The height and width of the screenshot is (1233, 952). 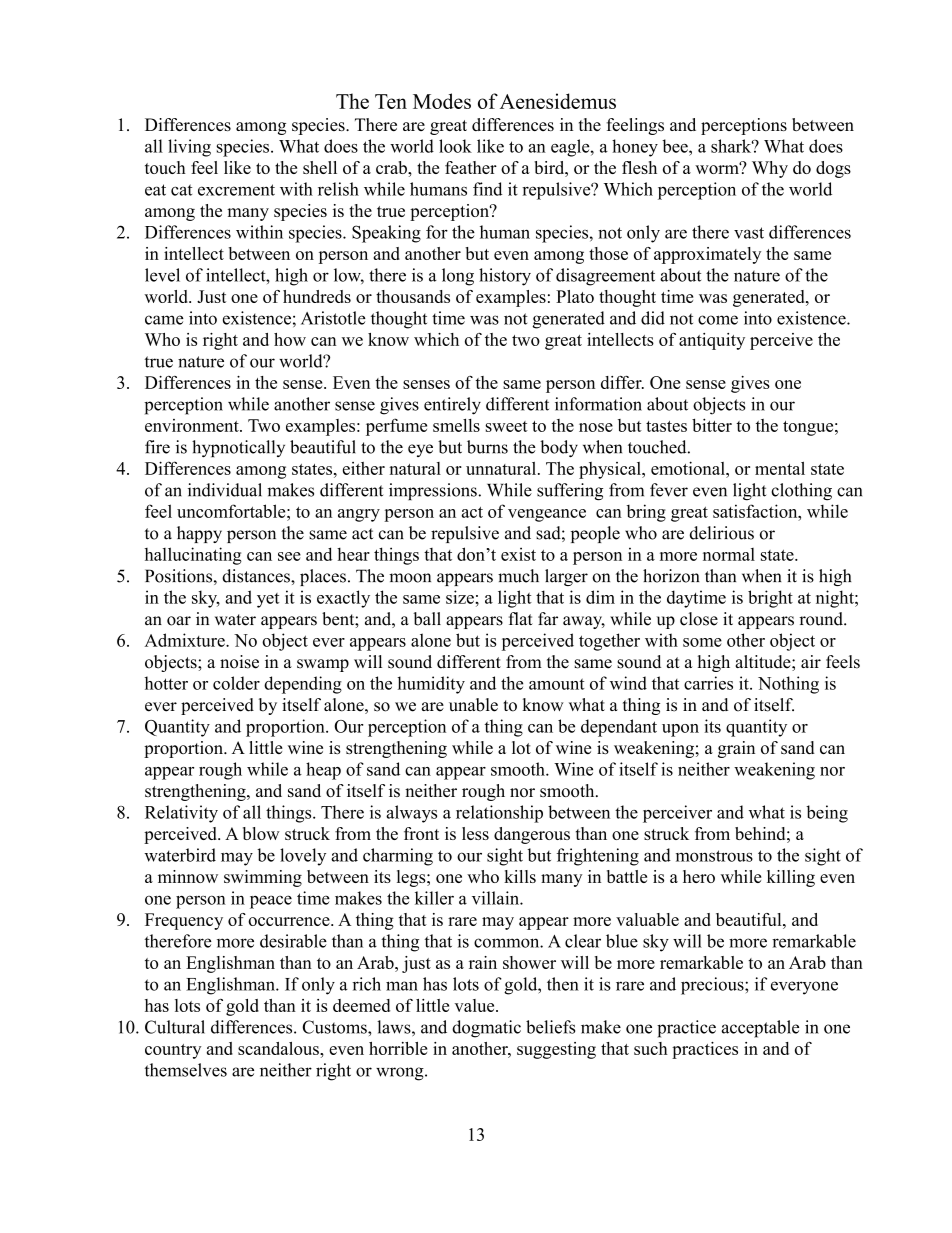 I want to click on look, so click(x=455, y=146).
